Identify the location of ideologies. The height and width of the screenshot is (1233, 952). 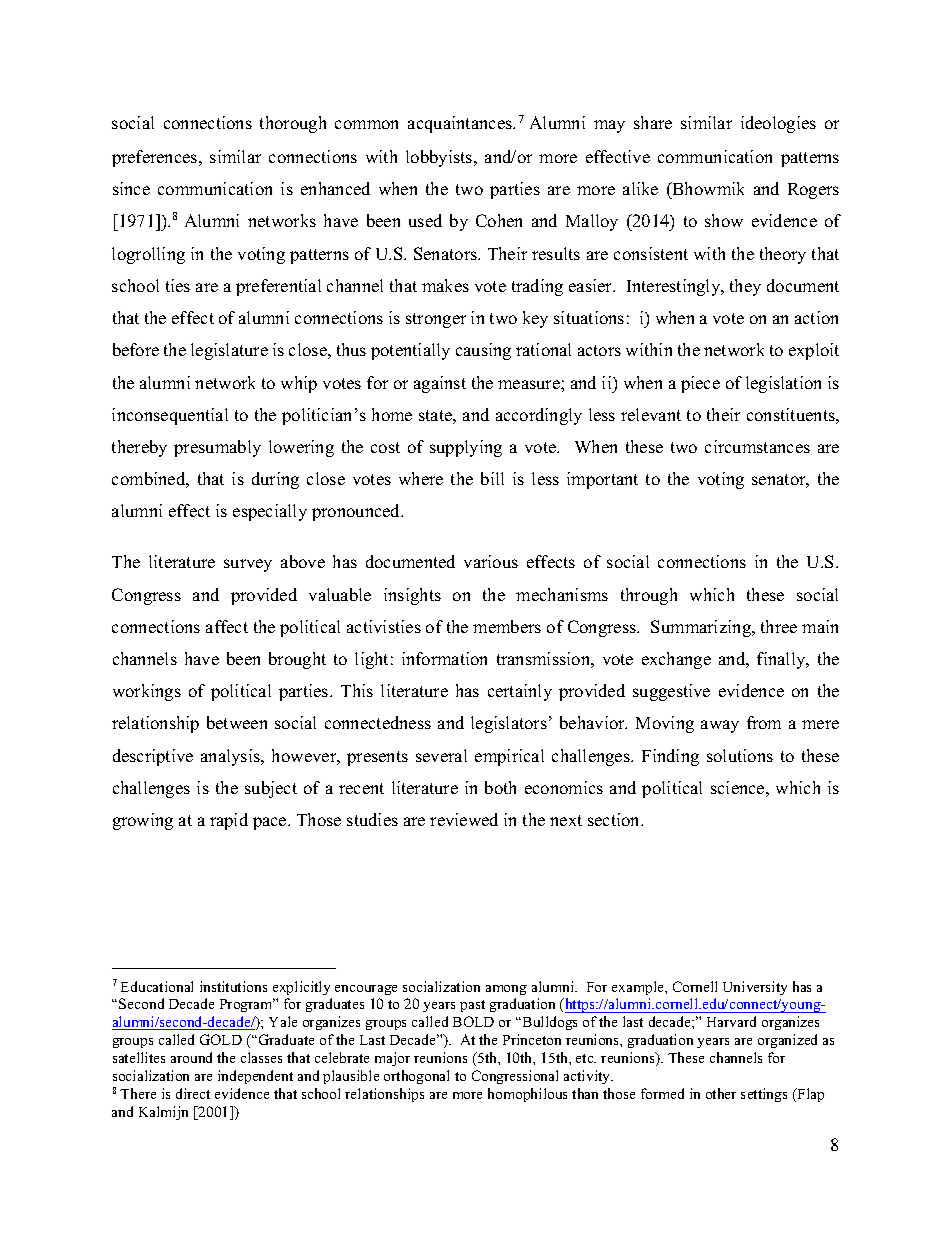
(778, 124).
